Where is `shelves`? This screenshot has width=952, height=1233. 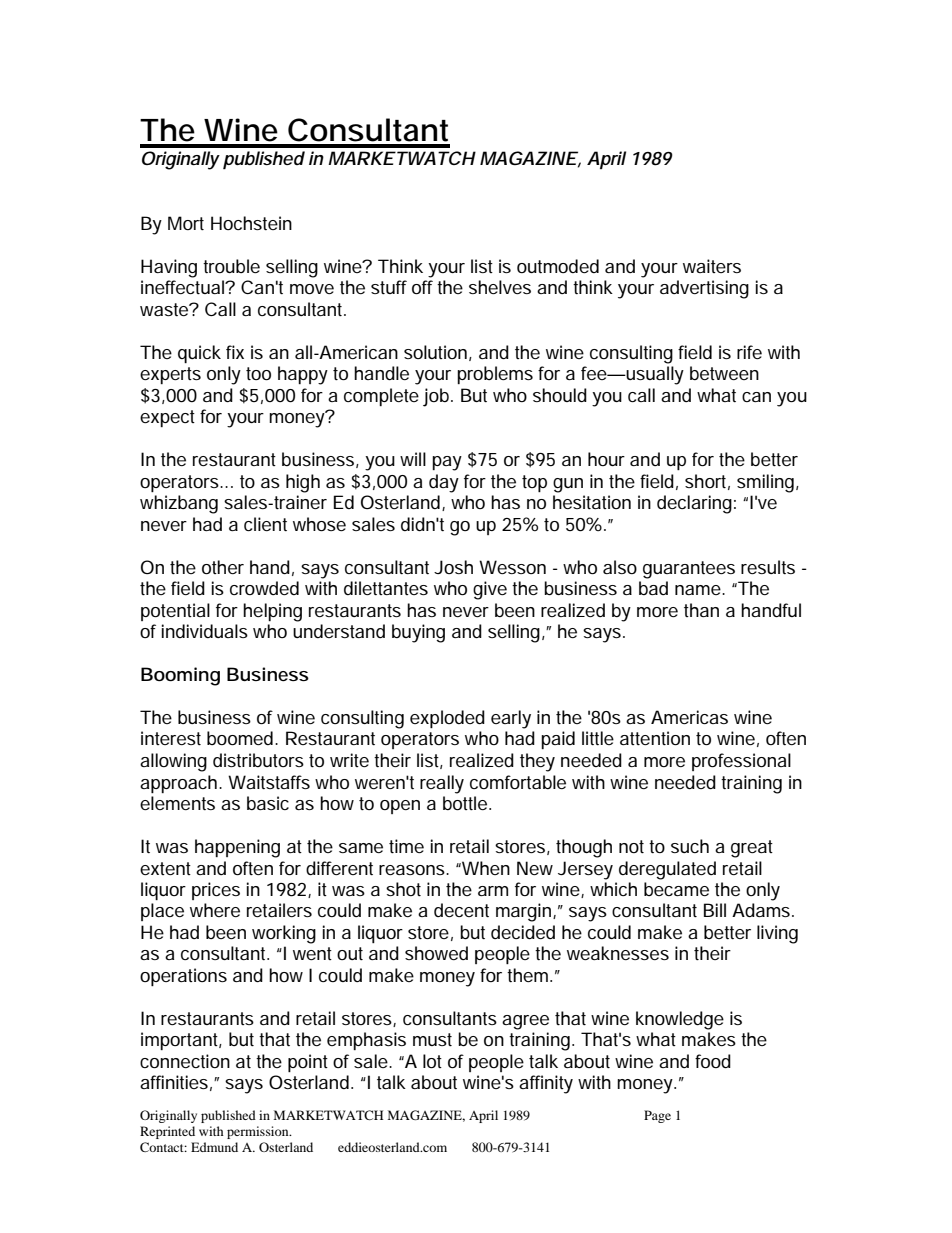 shelves is located at coordinates (500, 287).
